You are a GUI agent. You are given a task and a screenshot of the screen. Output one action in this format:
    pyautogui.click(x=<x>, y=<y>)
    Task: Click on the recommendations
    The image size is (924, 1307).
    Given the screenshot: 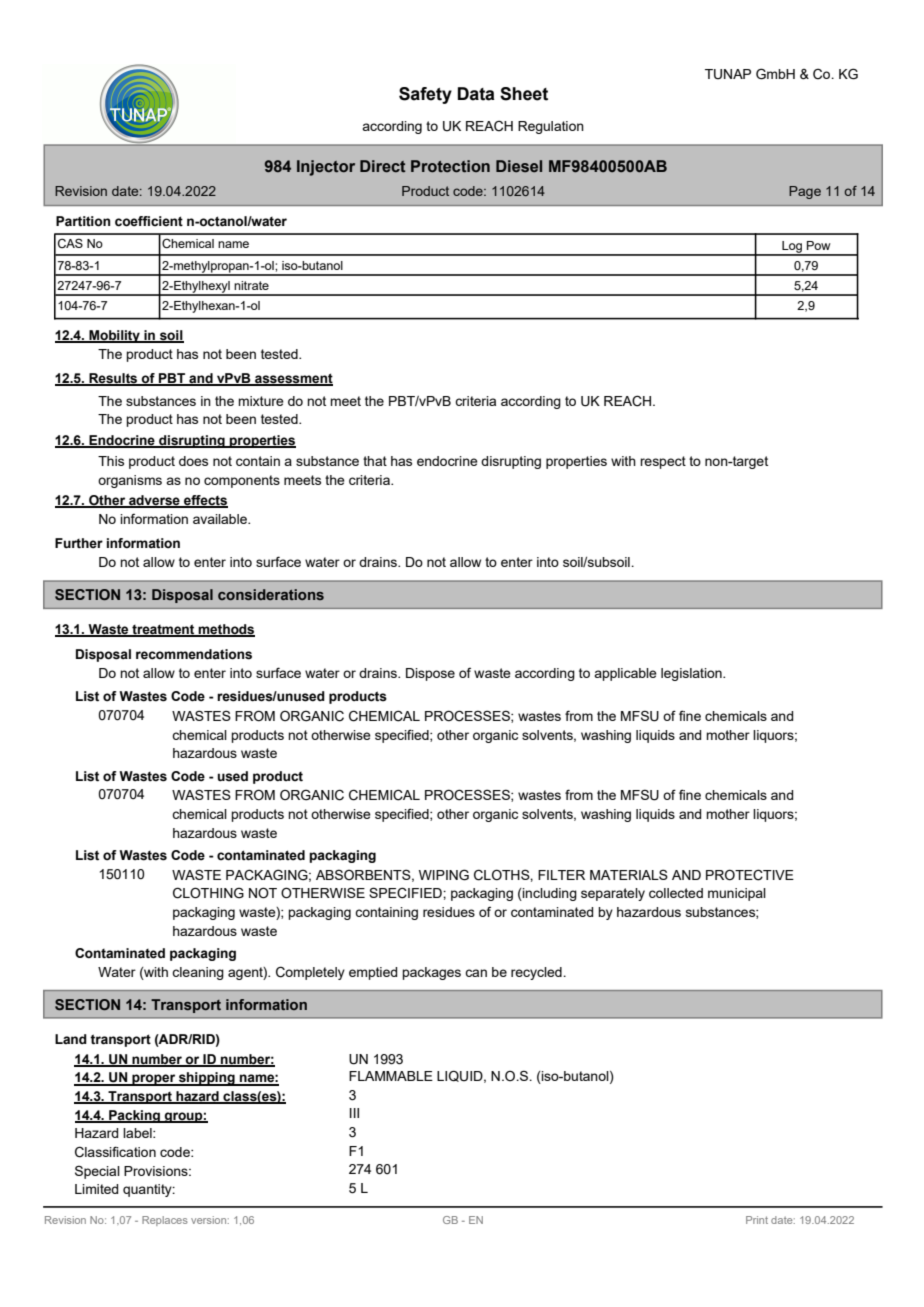 What is the action you would take?
    pyautogui.click(x=194, y=654)
